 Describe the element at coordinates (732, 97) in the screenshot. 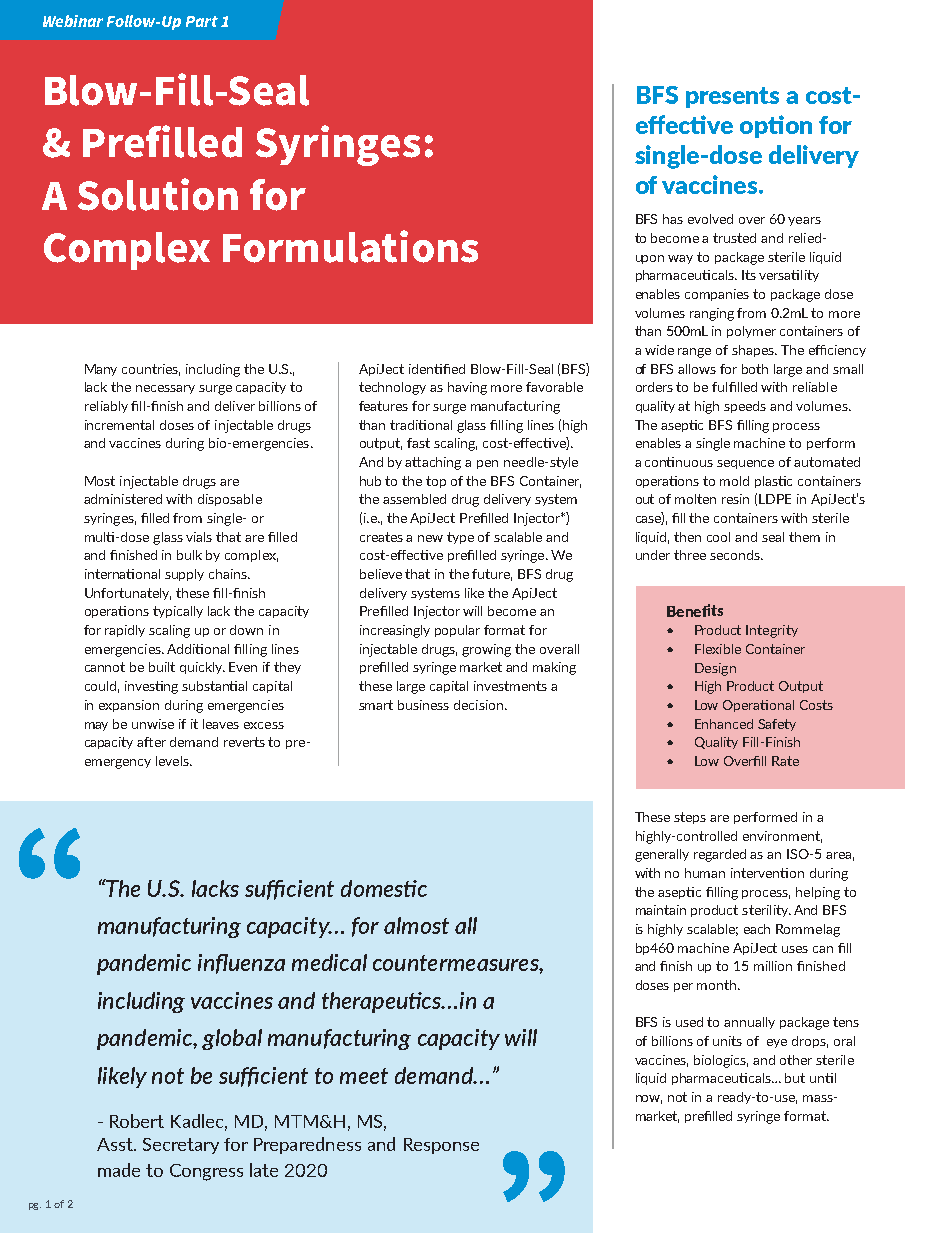

I see `presents` at that location.
